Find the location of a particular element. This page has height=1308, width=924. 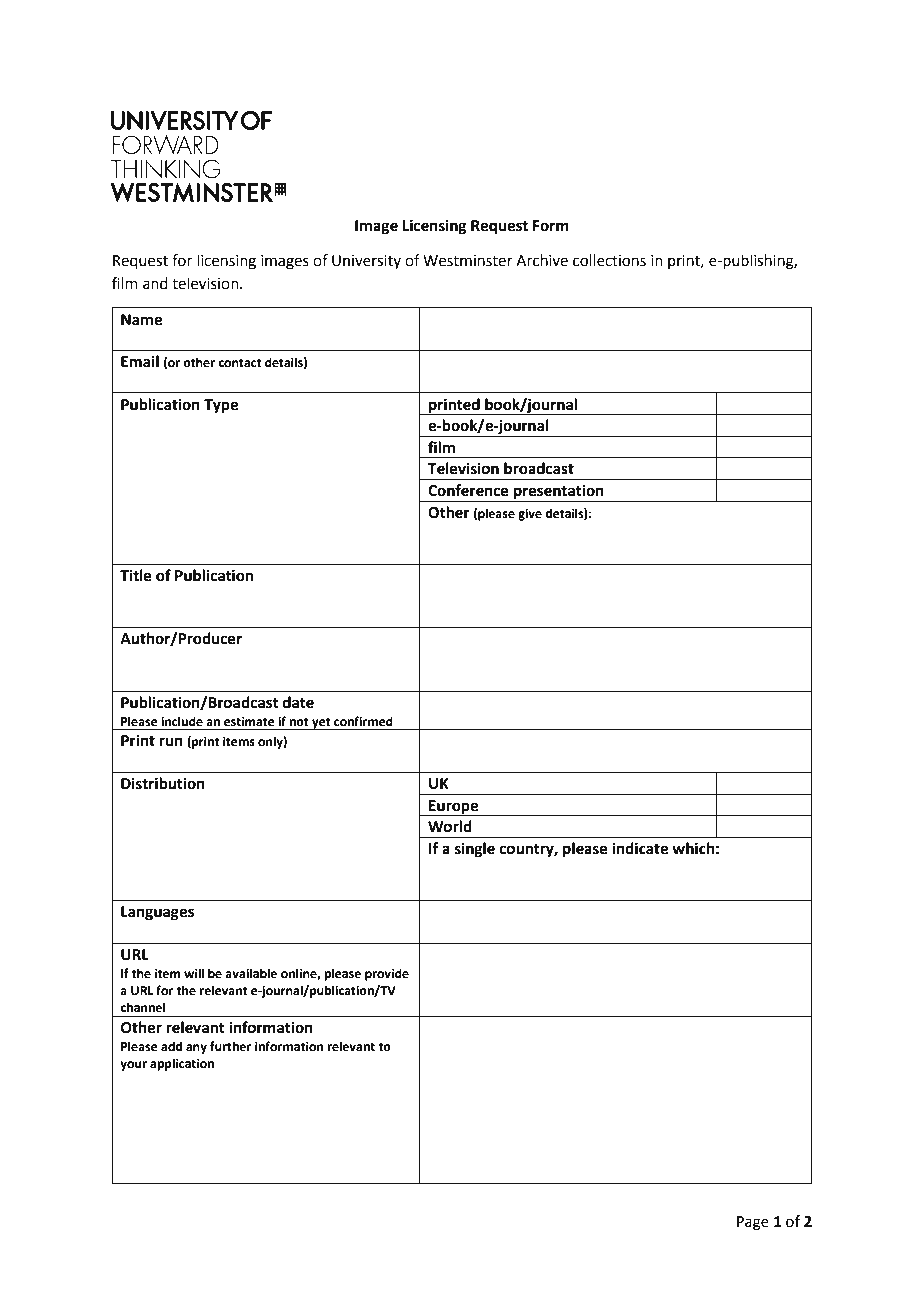

collections is located at coordinates (609, 260).
